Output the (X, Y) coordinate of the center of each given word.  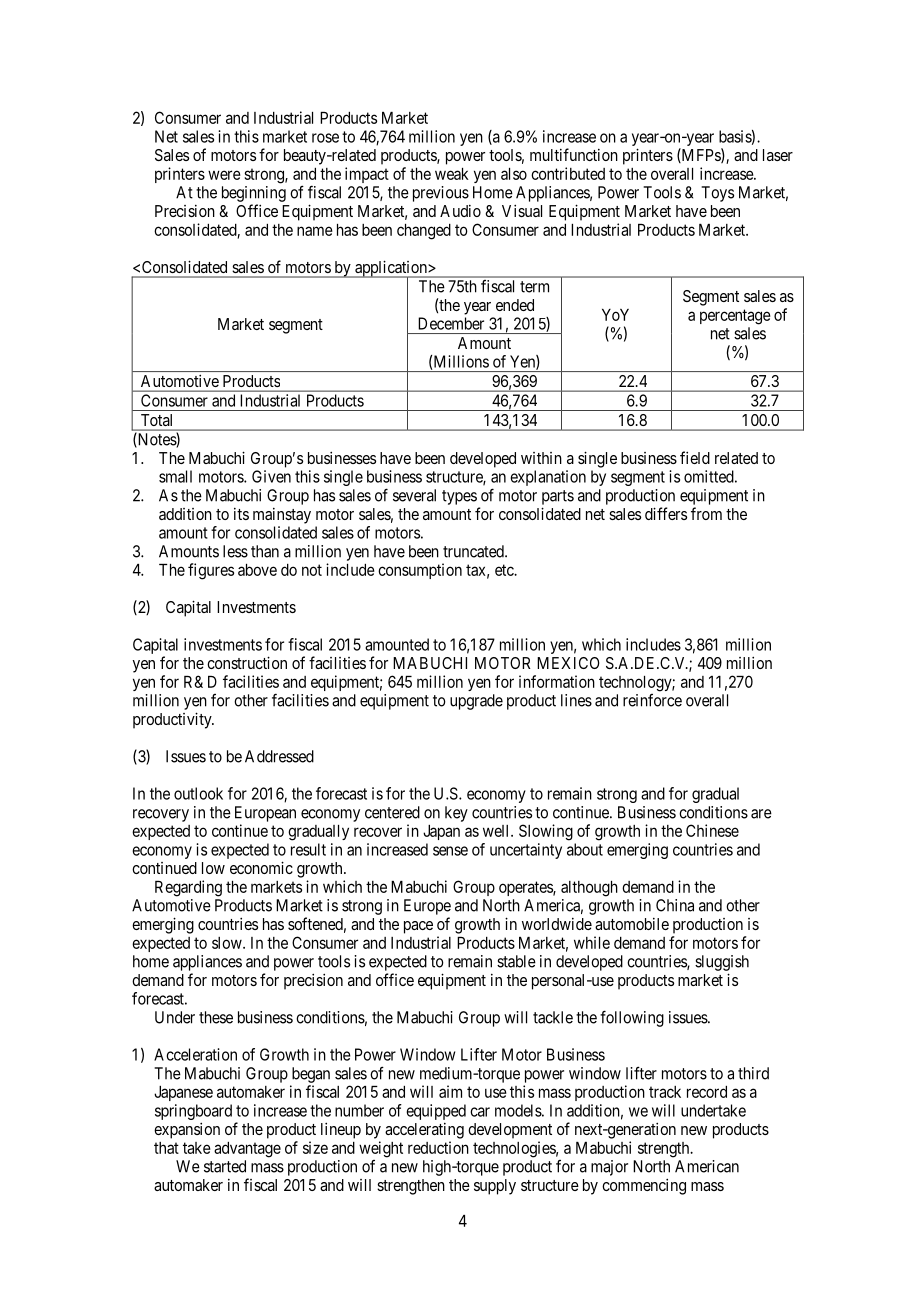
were (224, 175)
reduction (438, 1147)
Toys (717, 194)
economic (261, 867)
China (675, 905)
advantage (247, 1150)
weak (452, 174)
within (541, 458)
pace (418, 927)
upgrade (476, 702)
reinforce (652, 700)
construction (247, 662)
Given (271, 476)
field (695, 457)
